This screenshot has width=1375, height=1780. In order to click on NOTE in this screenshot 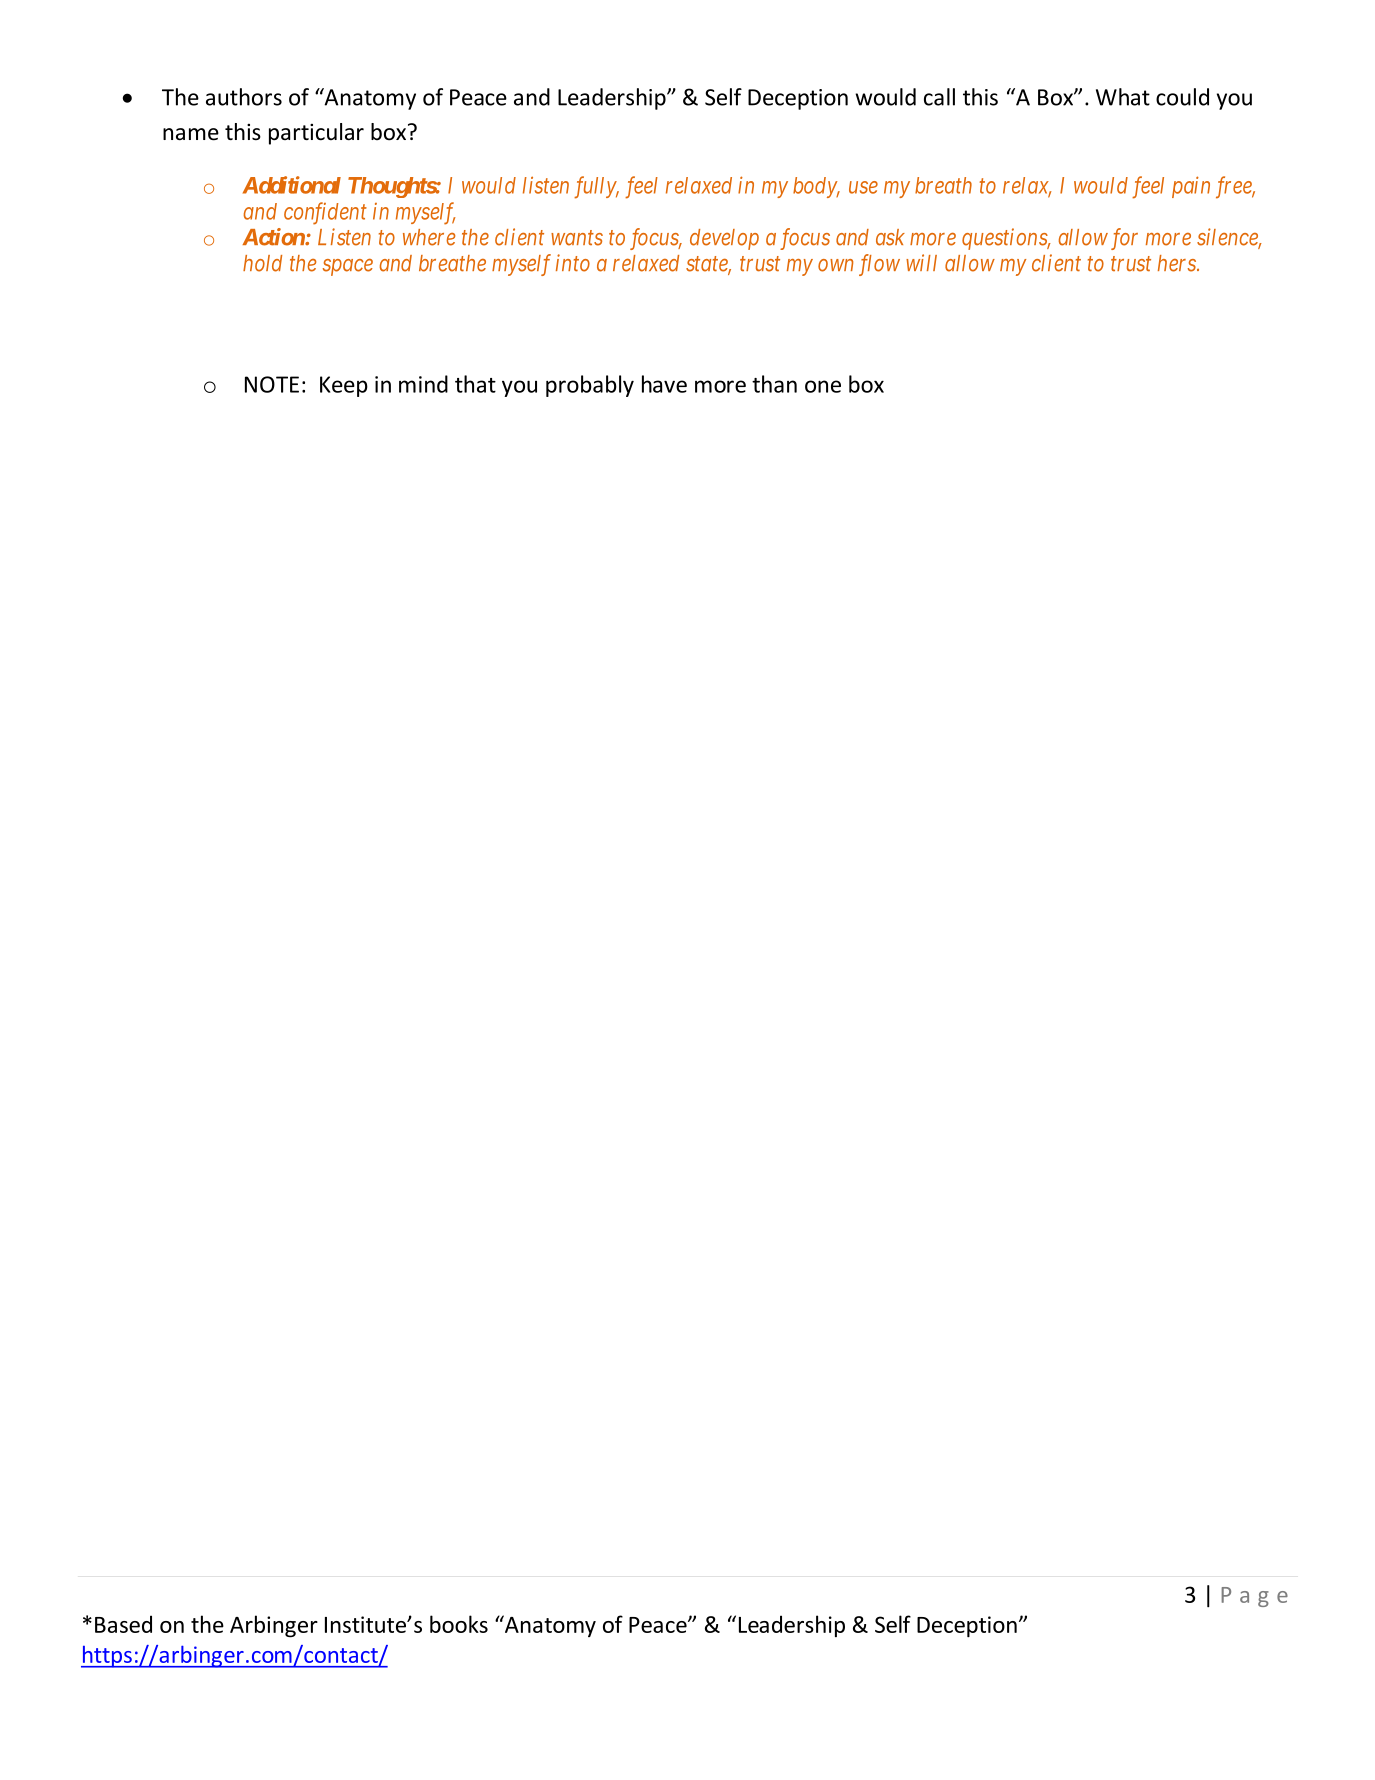, I will do `click(272, 384)`.
